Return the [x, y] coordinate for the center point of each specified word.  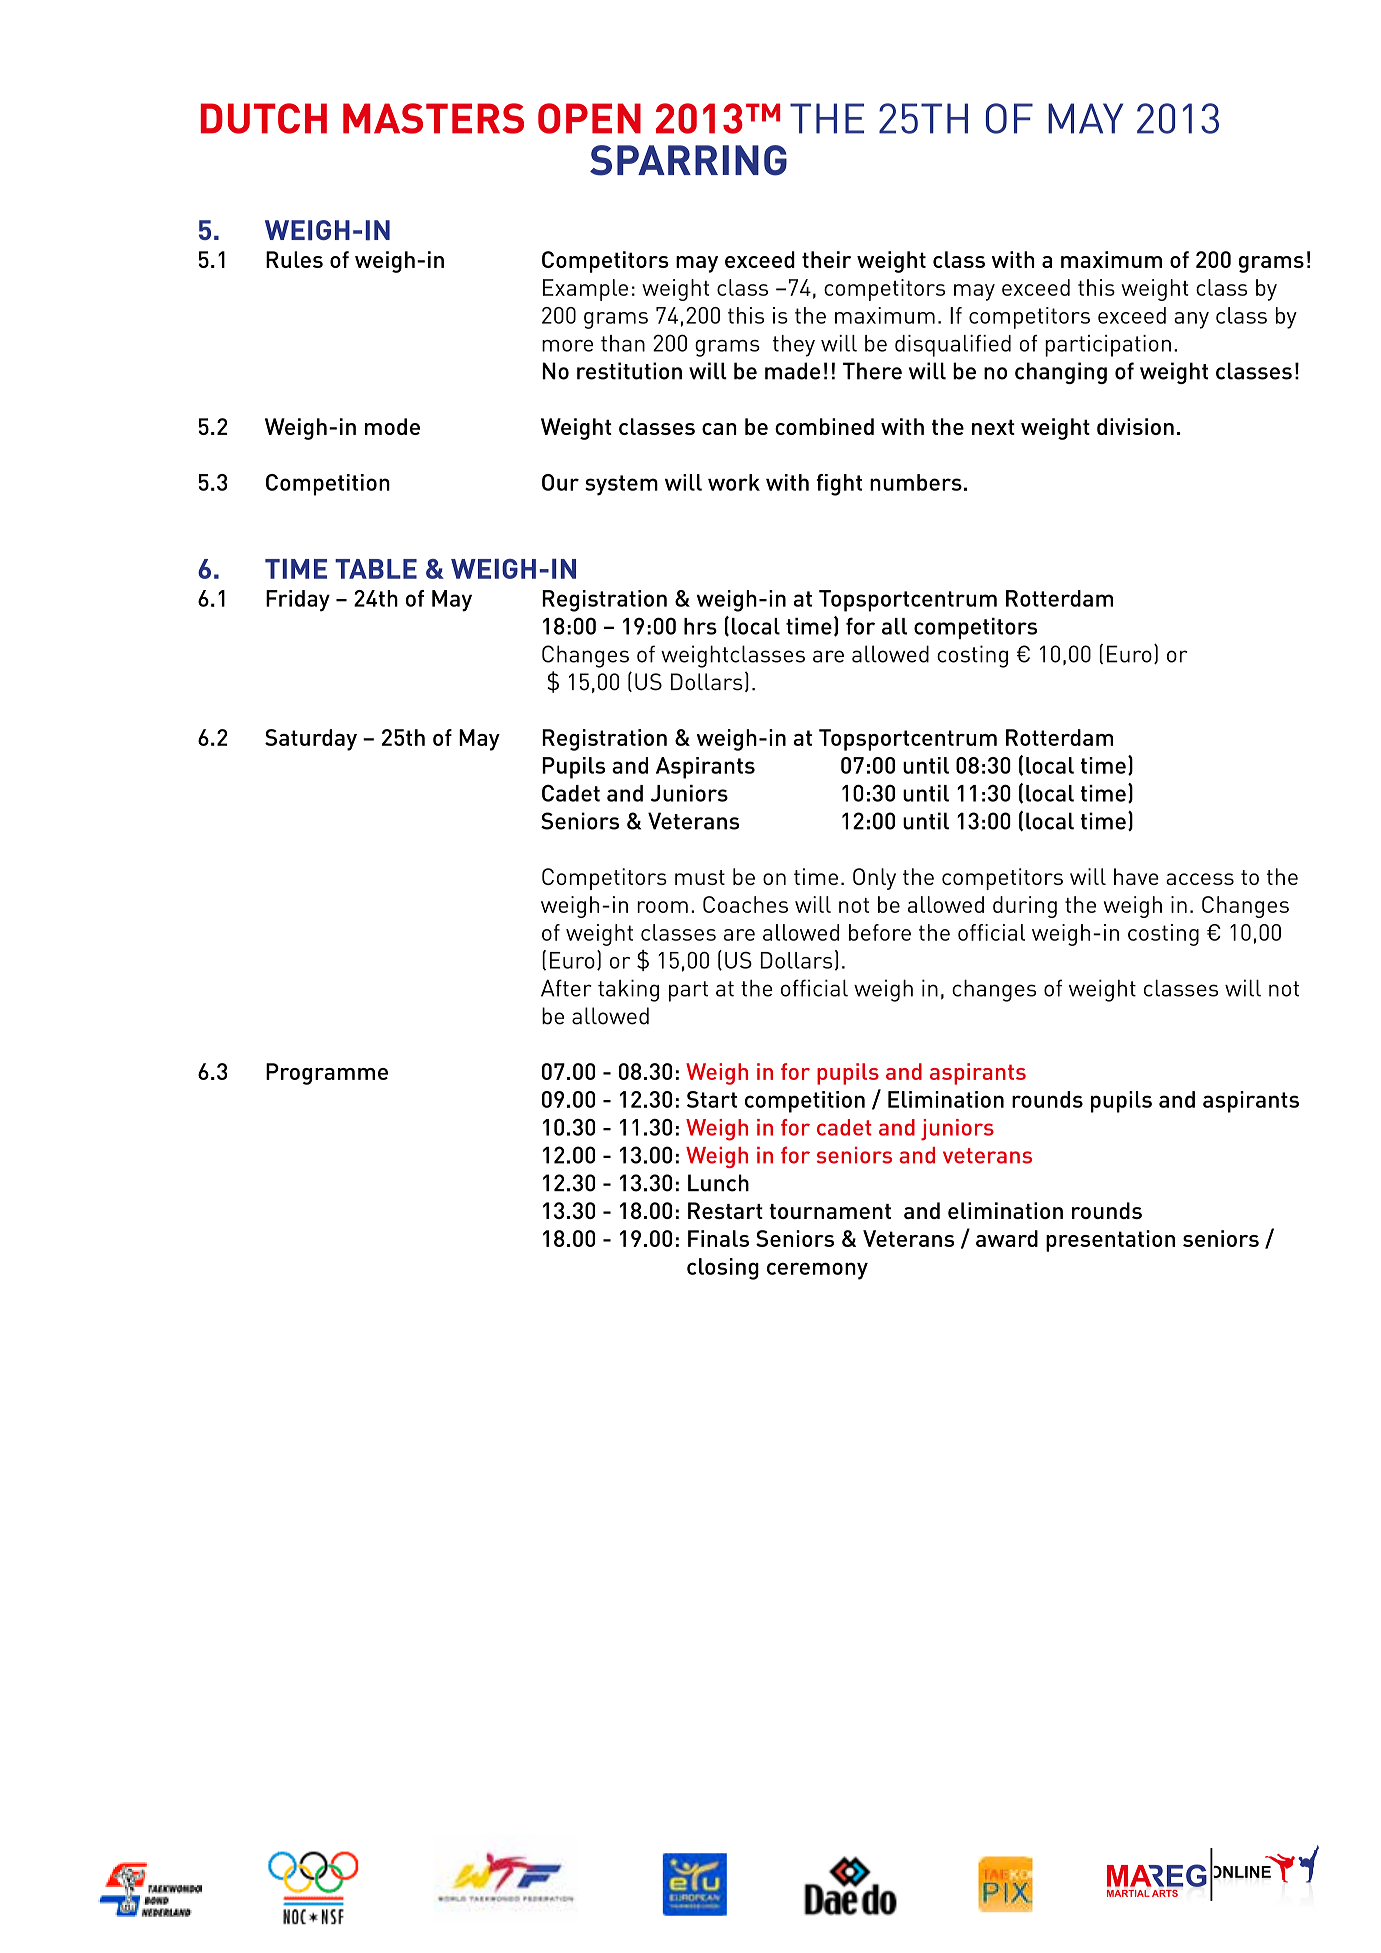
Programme [327, 1074]
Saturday [311, 740]
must [700, 877]
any [1191, 320]
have [1136, 876]
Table [376, 569]
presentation [1110, 1241]
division [1135, 426]
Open [589, 118]
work [734, 482]
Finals [718, 1238]
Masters [433, 118]
